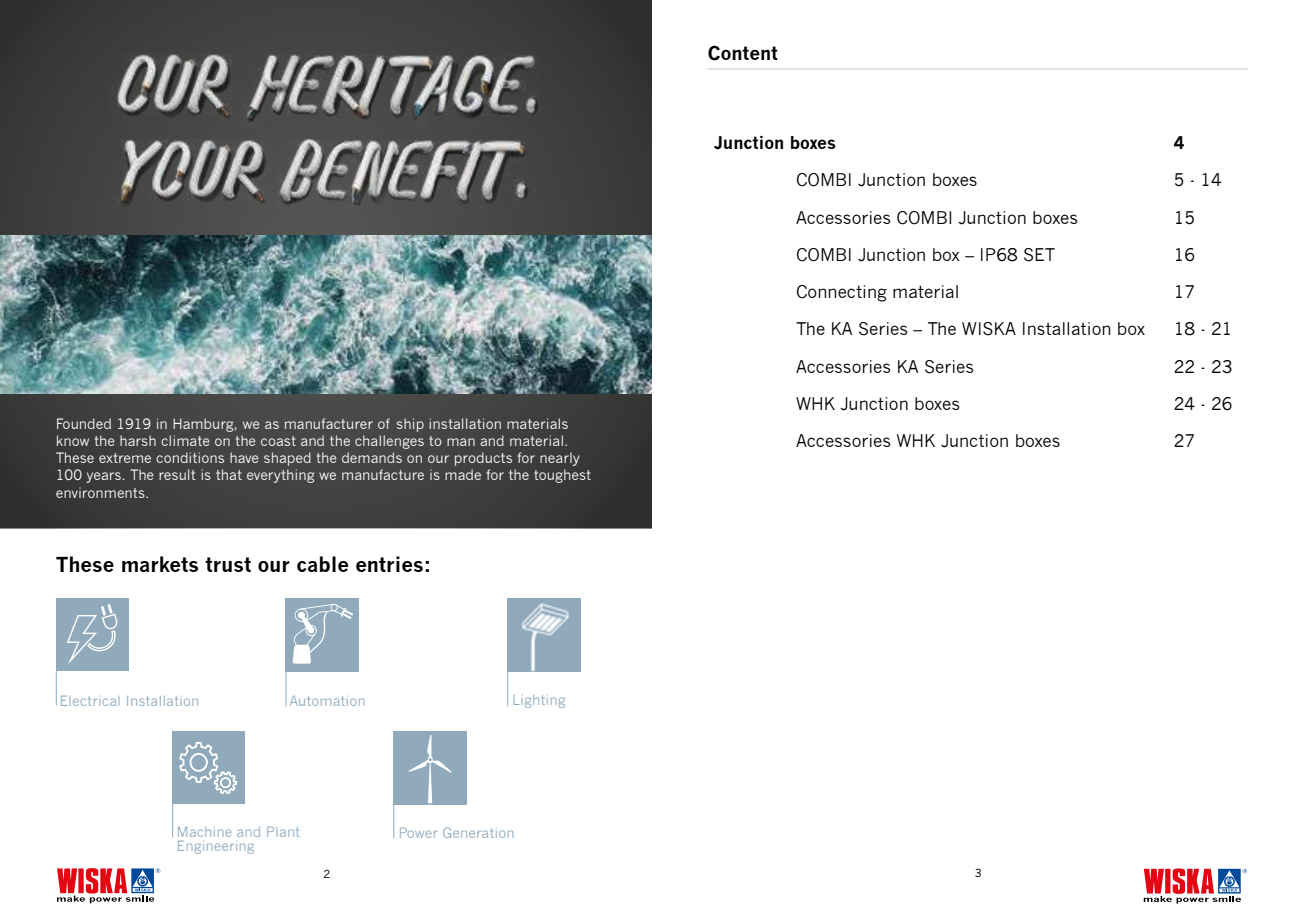  Describe the element at coordinates (743, 53) in the screenshot. I see `Content` at that location.
